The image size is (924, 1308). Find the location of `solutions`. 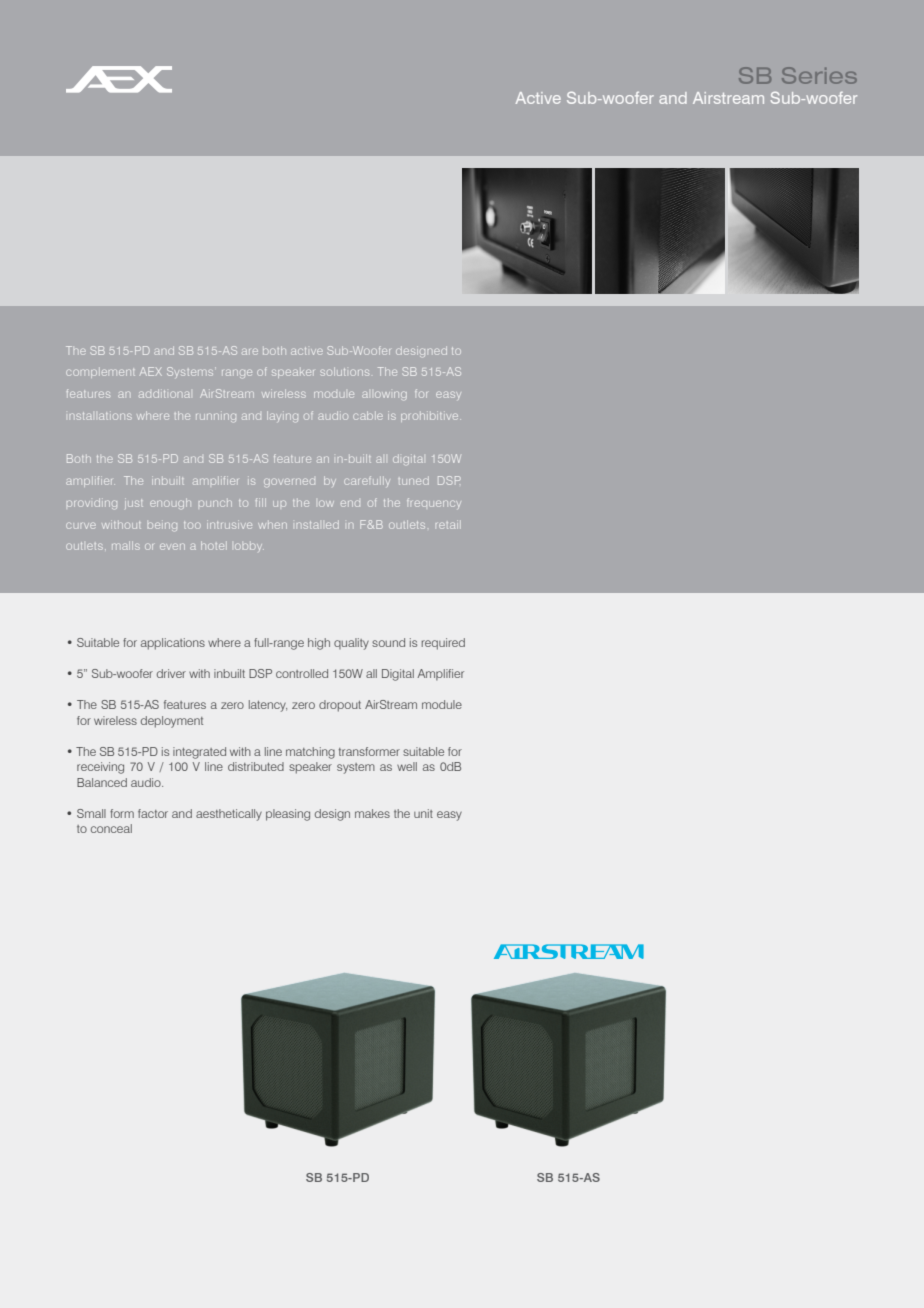

solutions is located at coordinates (345, 371).
